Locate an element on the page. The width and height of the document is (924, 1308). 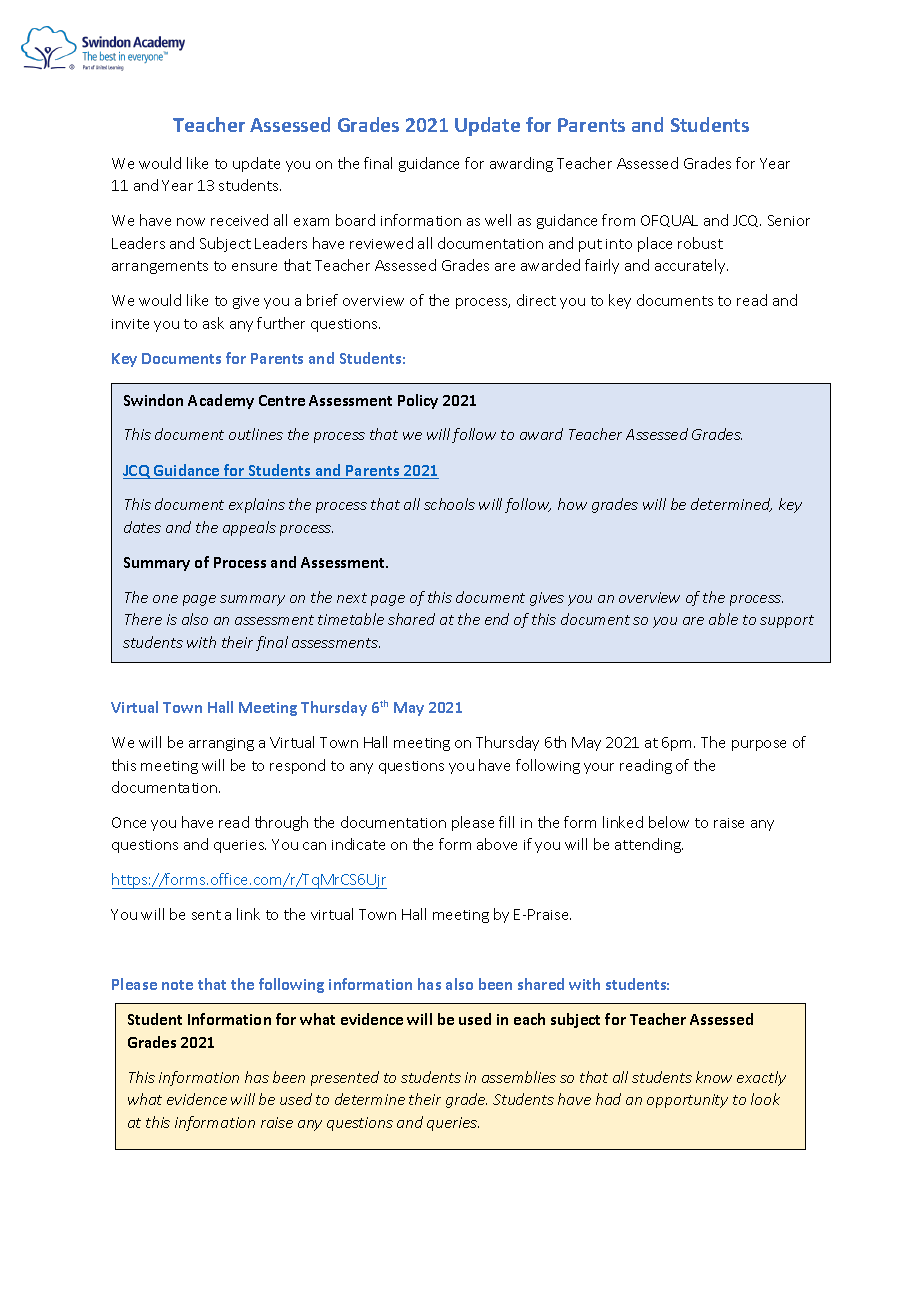
assemblies is located at coordinates (519, 1077).
